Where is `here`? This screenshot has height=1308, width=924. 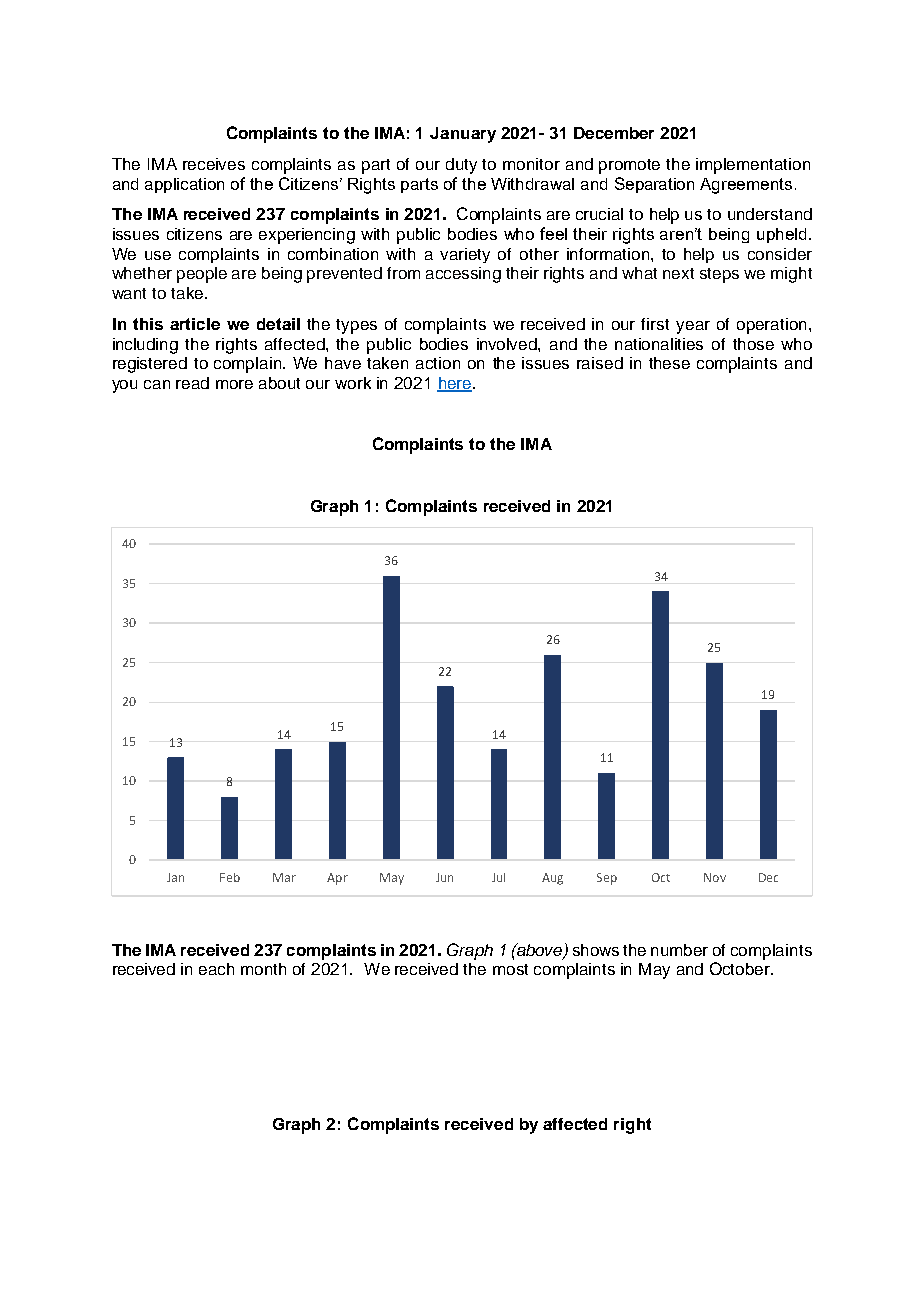 here is located at coordinates (454, 384).
